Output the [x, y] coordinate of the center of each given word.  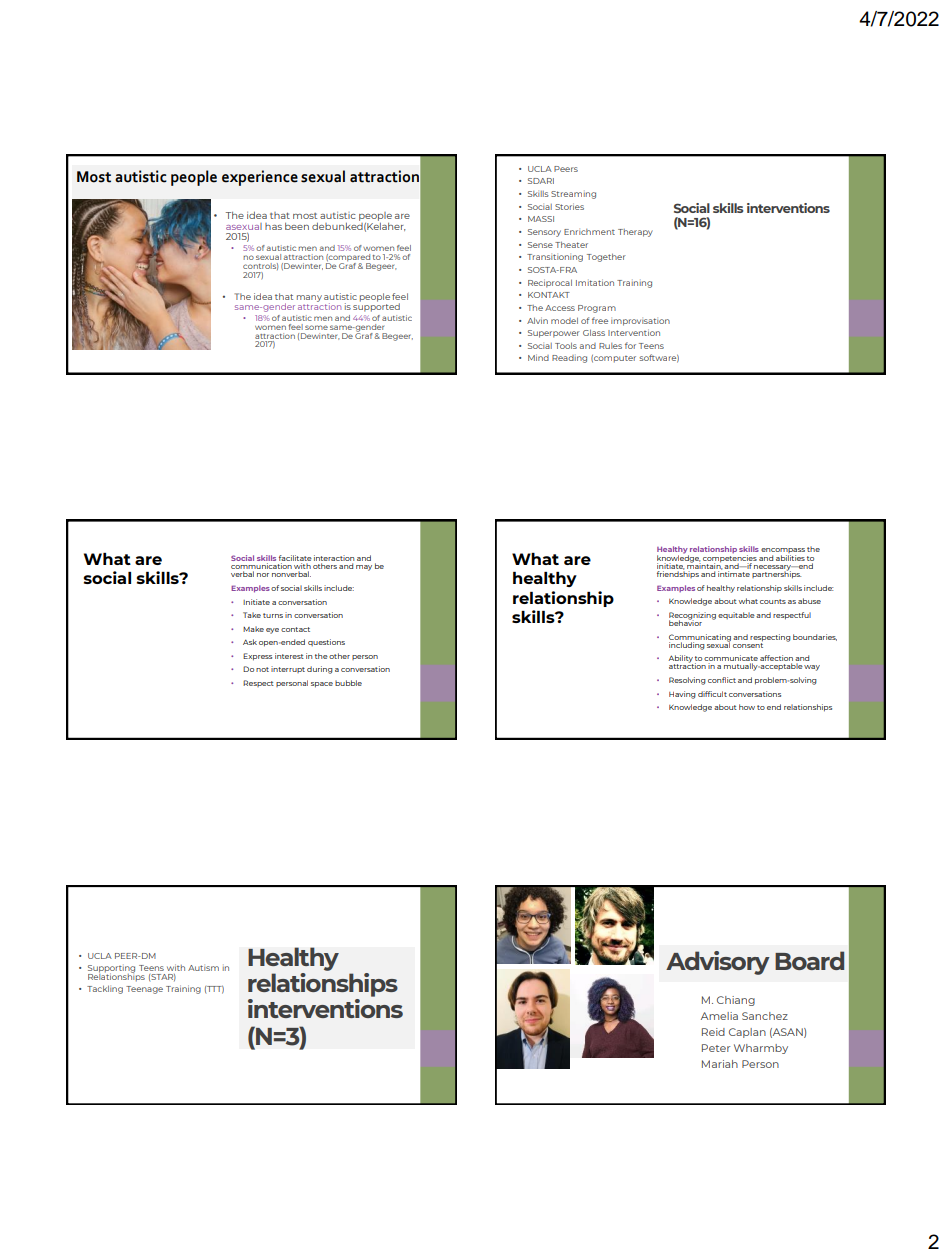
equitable [736, 615]
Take [252, 615]
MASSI [541, 219]
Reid [713, 1032]
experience [260, 178]
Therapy [635, 233]
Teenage [144, 990]
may [364, 568]
